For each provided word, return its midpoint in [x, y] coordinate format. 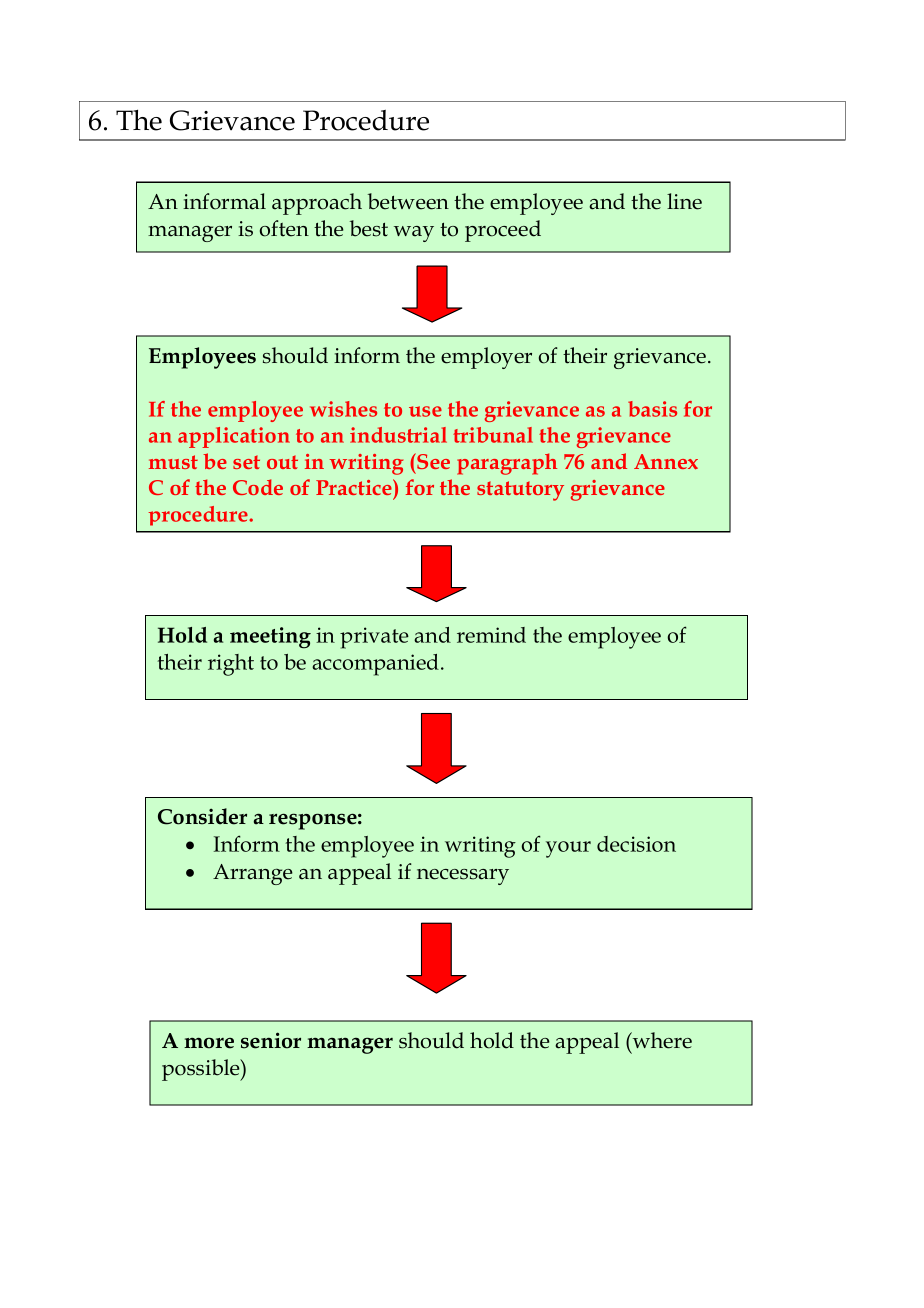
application [234, 437]
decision [636, 844]
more [209, 1043]
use [425, 411]
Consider [202, 816]
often [284, 228]
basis [652, 409]
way [414, 234]
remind [491, 635]
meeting [270, 638]
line [684, 201]
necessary [463, 877]
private [374, 638]
